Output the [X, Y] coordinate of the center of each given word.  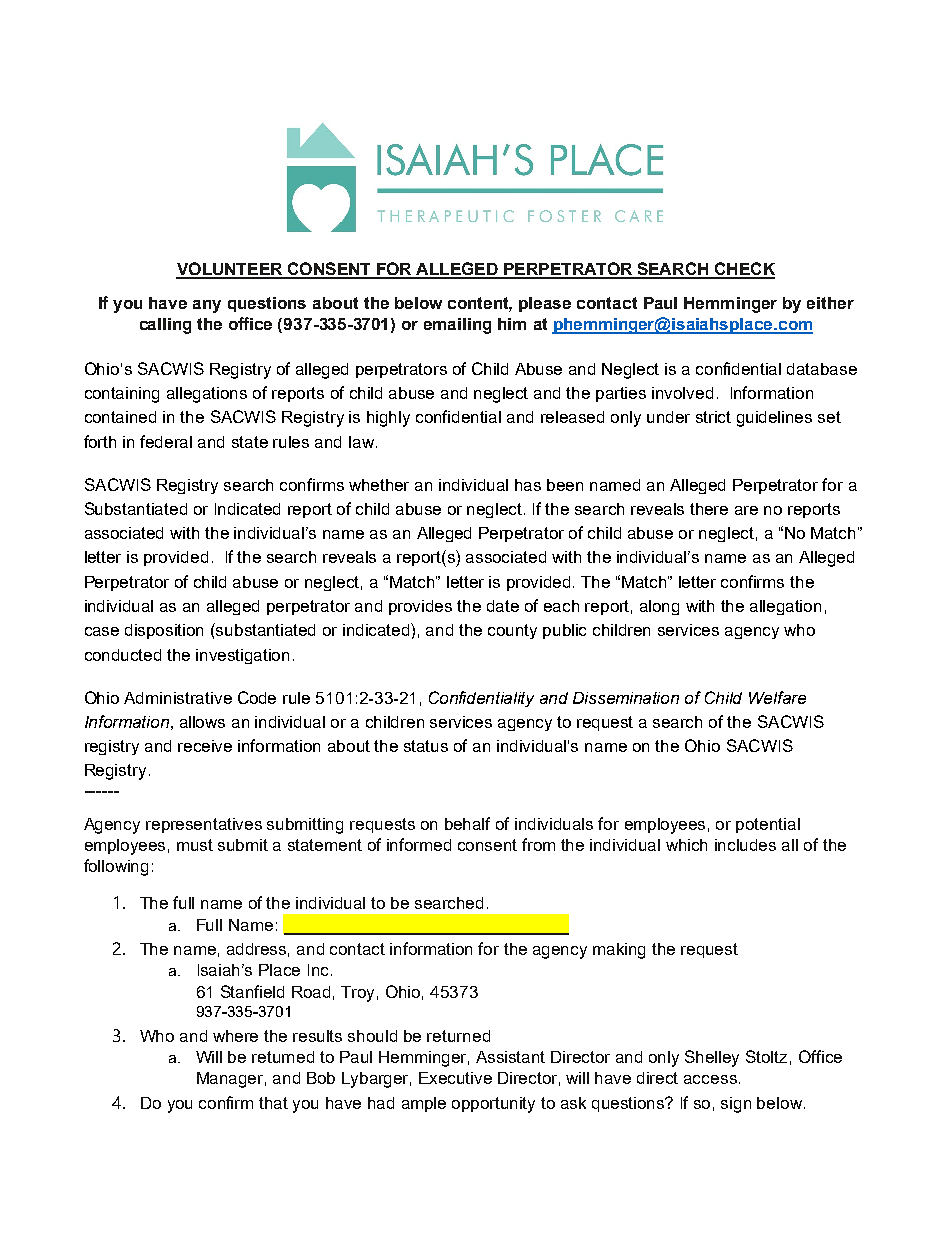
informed [419, 844]
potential [768, 825]
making [619, 951]
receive [205, 746]
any [207, 306]
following [116, 867]
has [528, 485]
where [235, 1036]
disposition [164, 631]
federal [166, 441]
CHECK [744, 270]
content [480, 304]
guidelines [774, 419]
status [426, 746]
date [503, 606]
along [659, 607]
